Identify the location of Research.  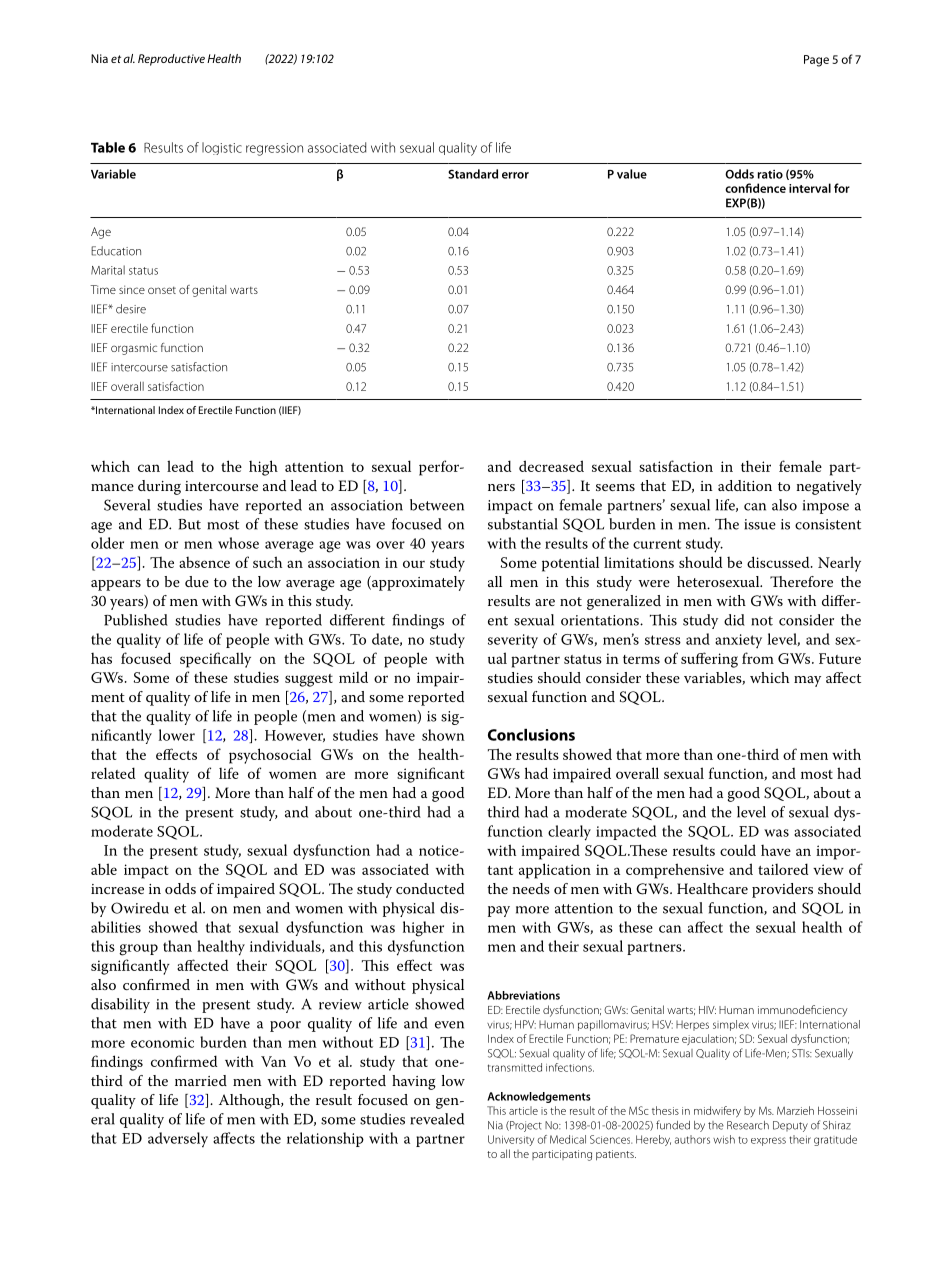
(748, 1125).
